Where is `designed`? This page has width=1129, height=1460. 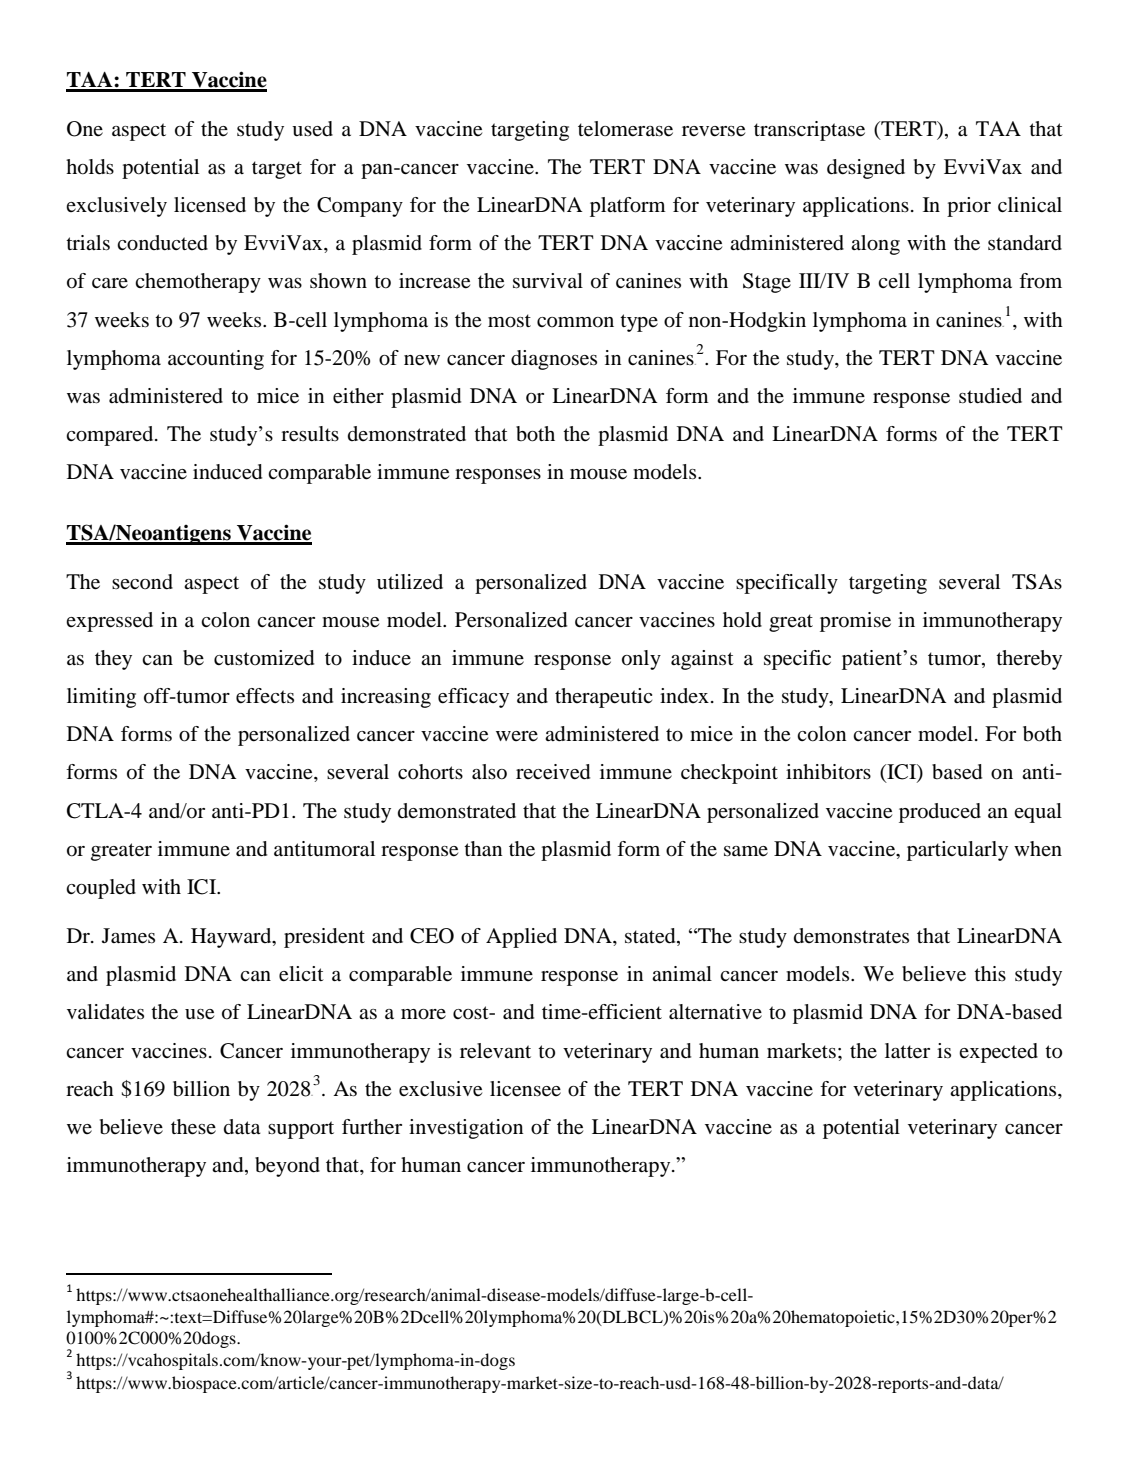 designed is located at coordinates (866, 169).
